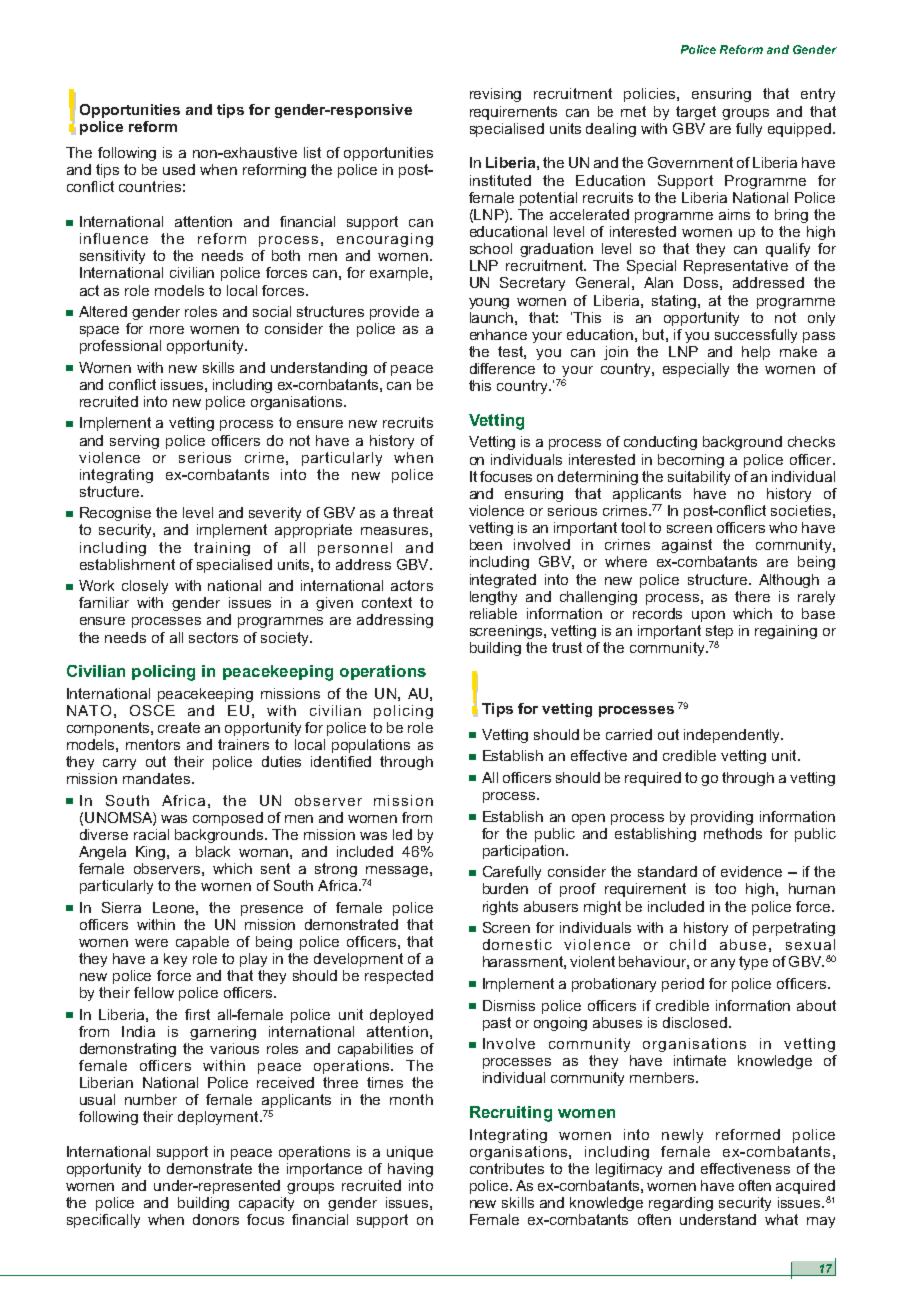 This image has width=924, height=1308. Describe the element at coordinates (696, 113) in the image. I see `target` at that location.
